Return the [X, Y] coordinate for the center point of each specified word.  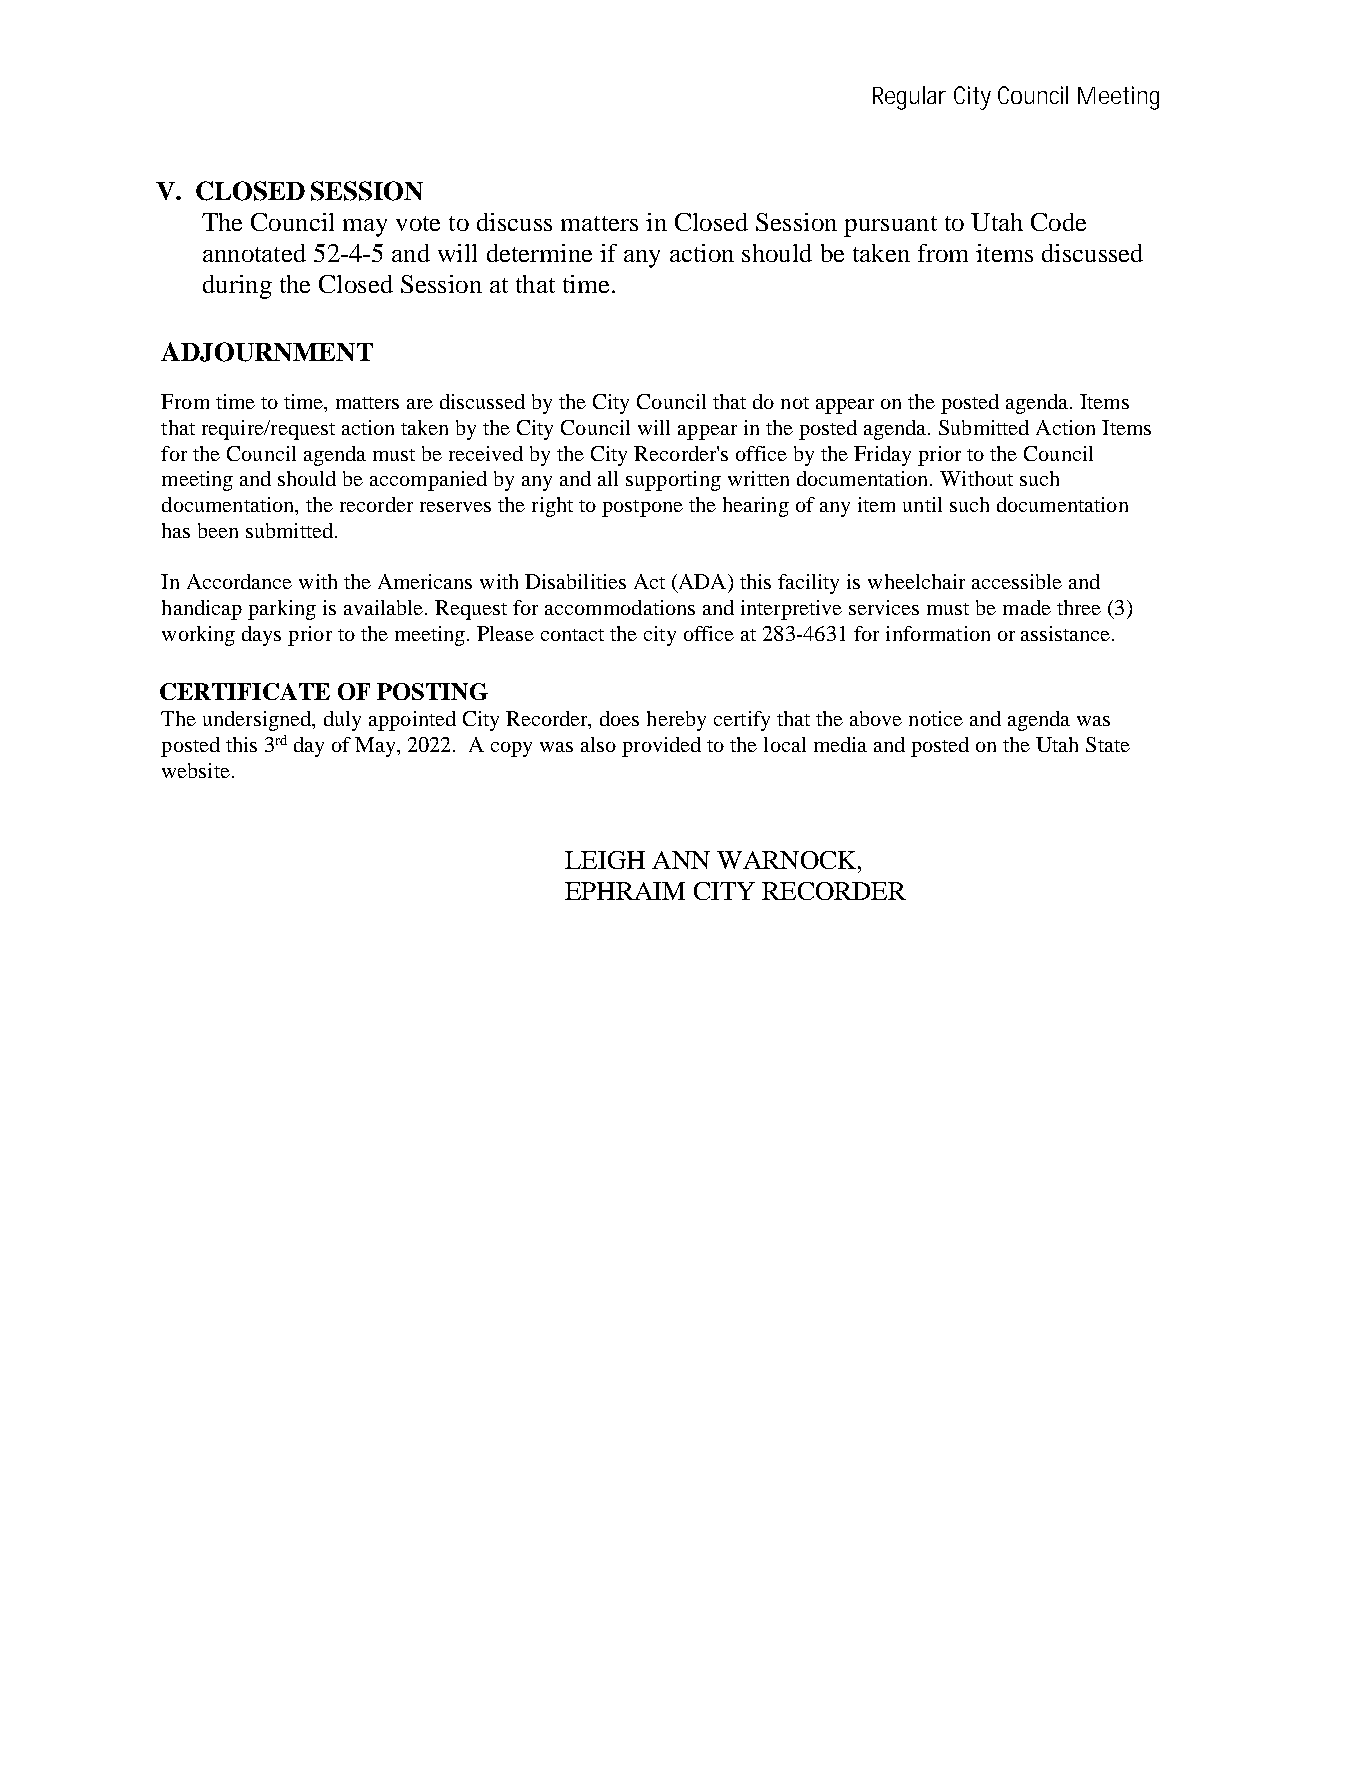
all [608, 478]
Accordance [239, 581]
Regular [909, 98]
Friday [882, 456]
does [619, 718]
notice [936, 718]
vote [418, 223]
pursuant [890, 226]
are [420, 404]
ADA [702, 583]
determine [539, 253]
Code [1058, 222]
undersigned [258, 721]
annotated [254, 253]
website [196, 770]
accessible [1017, 581]
